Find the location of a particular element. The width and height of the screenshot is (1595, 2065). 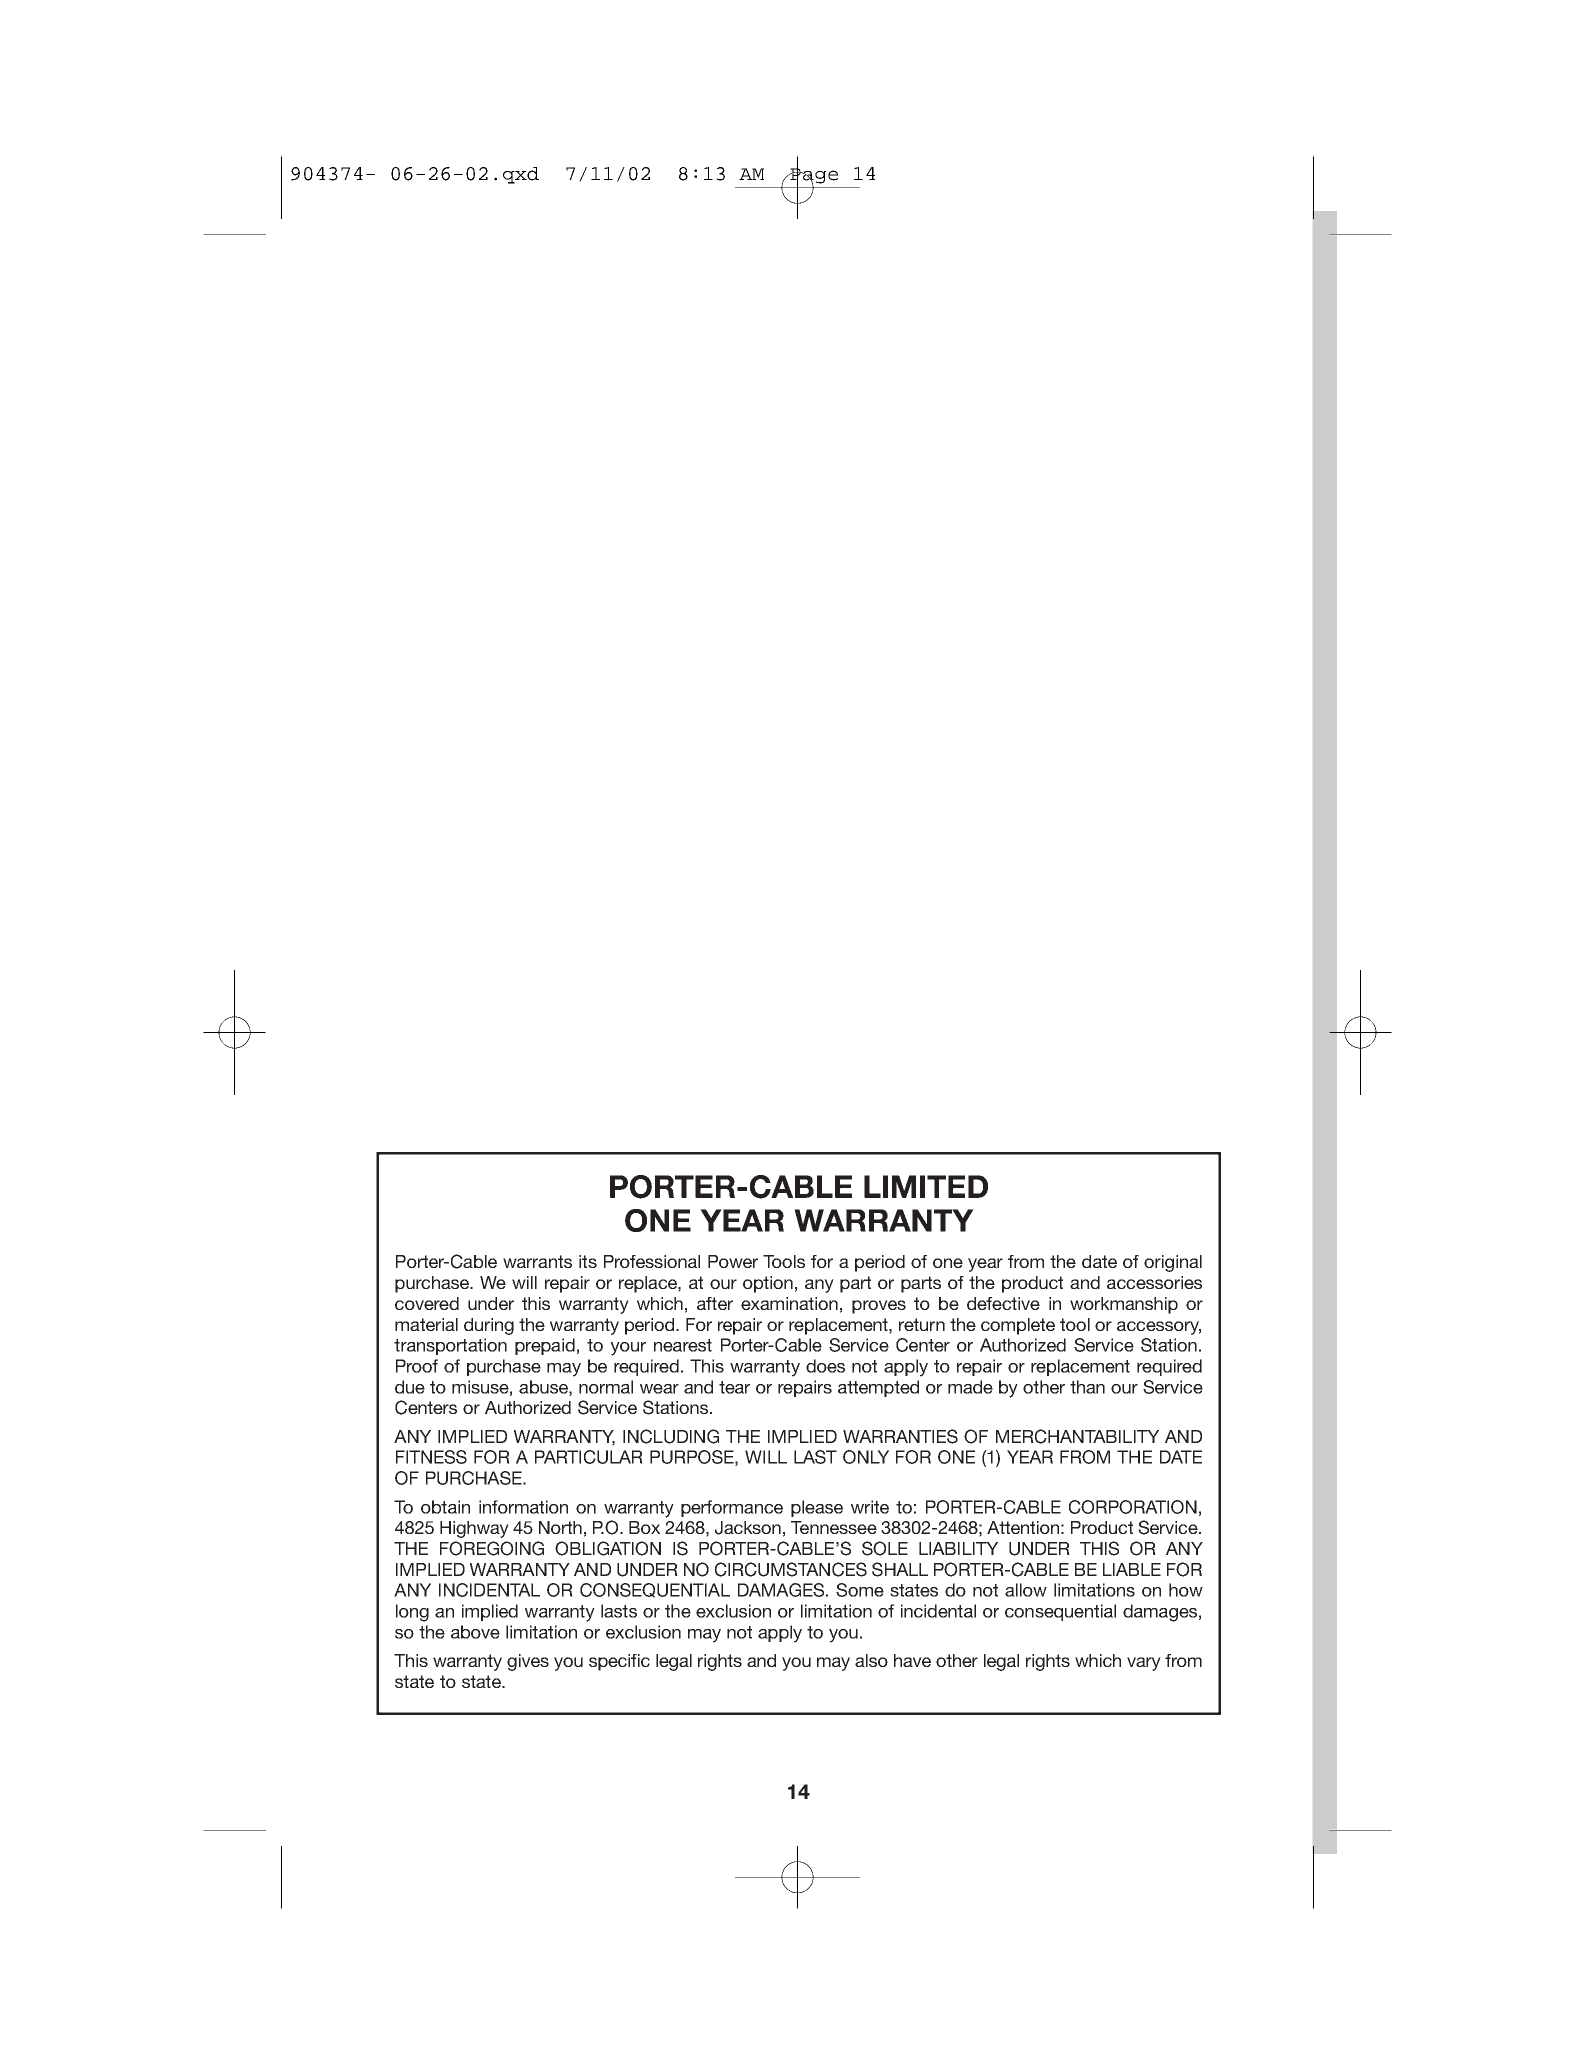

gives is located at coordinates (528, 1662).
